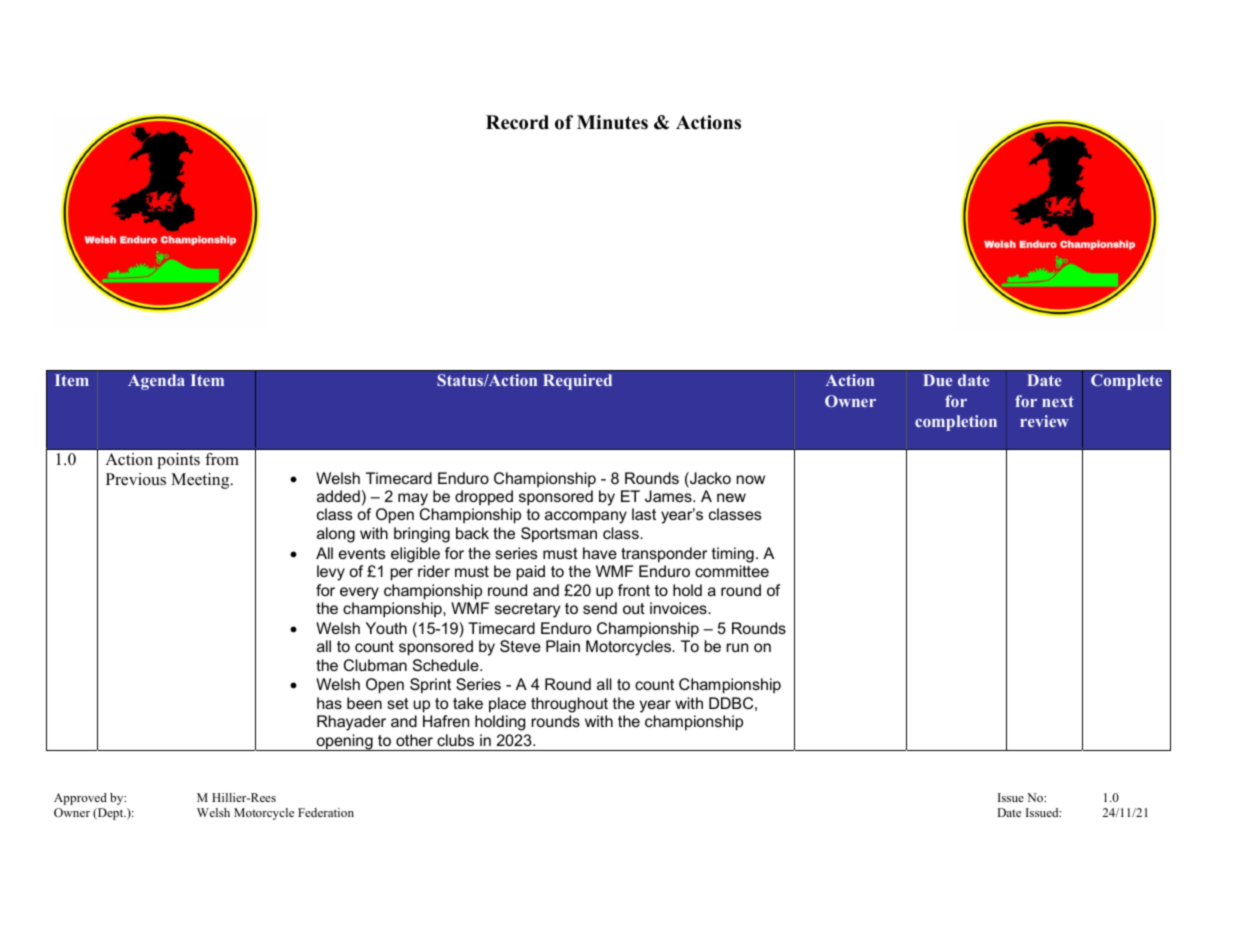  I want to click on Required, so click(577, 382).
